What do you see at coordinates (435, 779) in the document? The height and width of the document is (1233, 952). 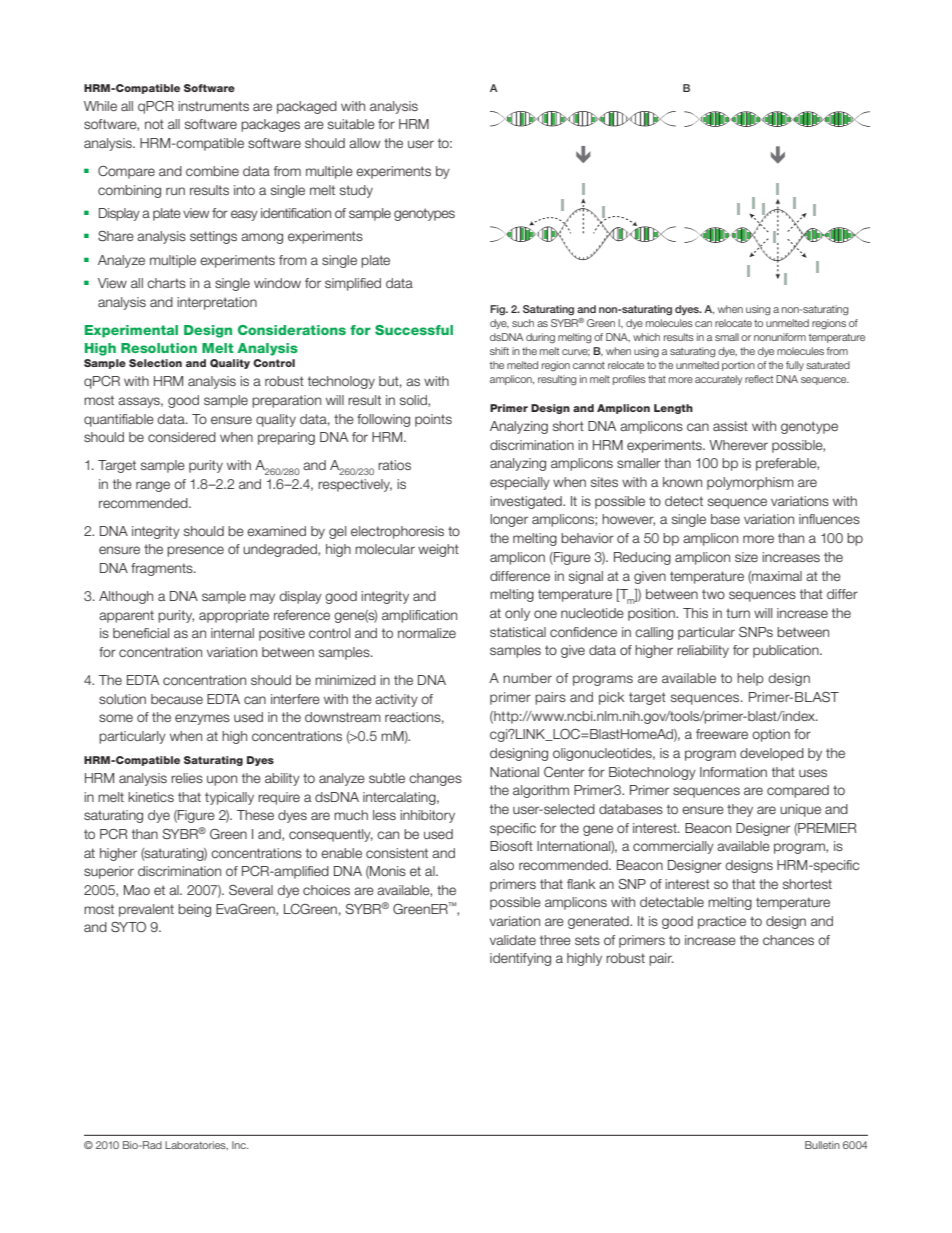 I see `changes` at bounding box center [435, 779].
